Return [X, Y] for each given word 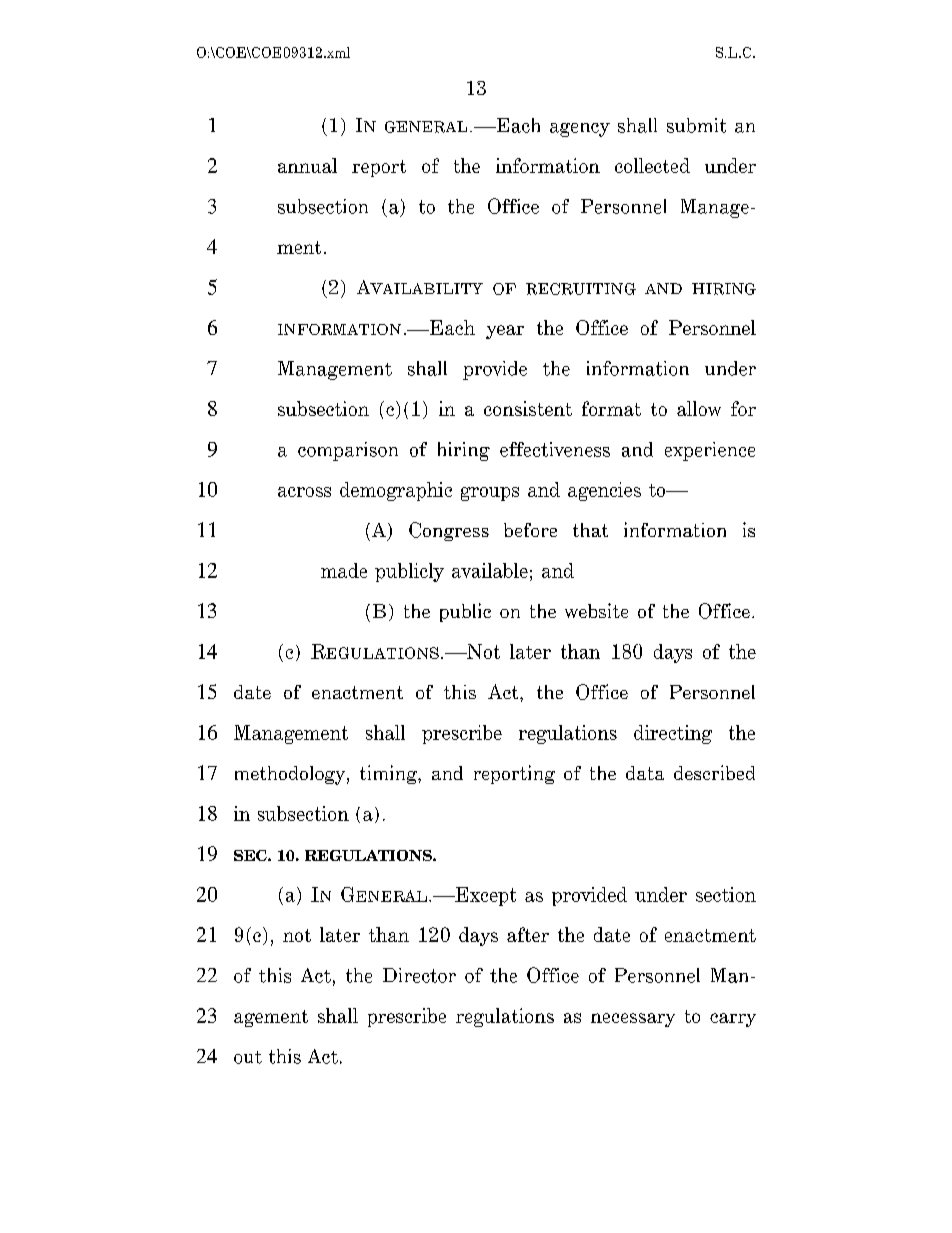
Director [419, 975]
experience [710, 451]
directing [673, 734]
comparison [348, 451]
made [344, 570]
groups [490, 494]
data [645, 773]
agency [580, 130]
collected [652, 165]
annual [307, 165]
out [248, 1057]
